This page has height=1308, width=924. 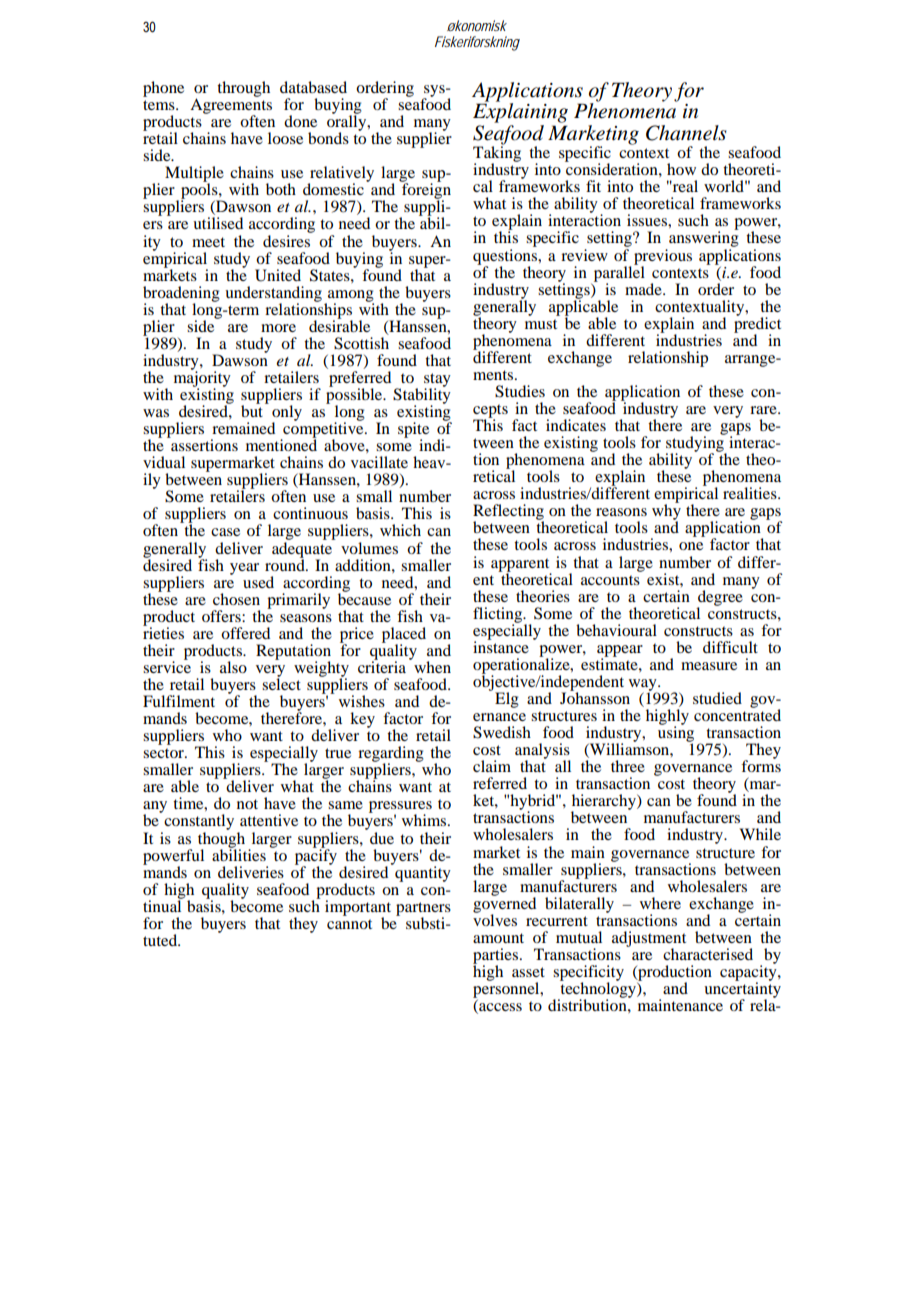 What do you see at coordinates (686, 133) in the page?
I see `Channels` at bounding box center [686, 133].
